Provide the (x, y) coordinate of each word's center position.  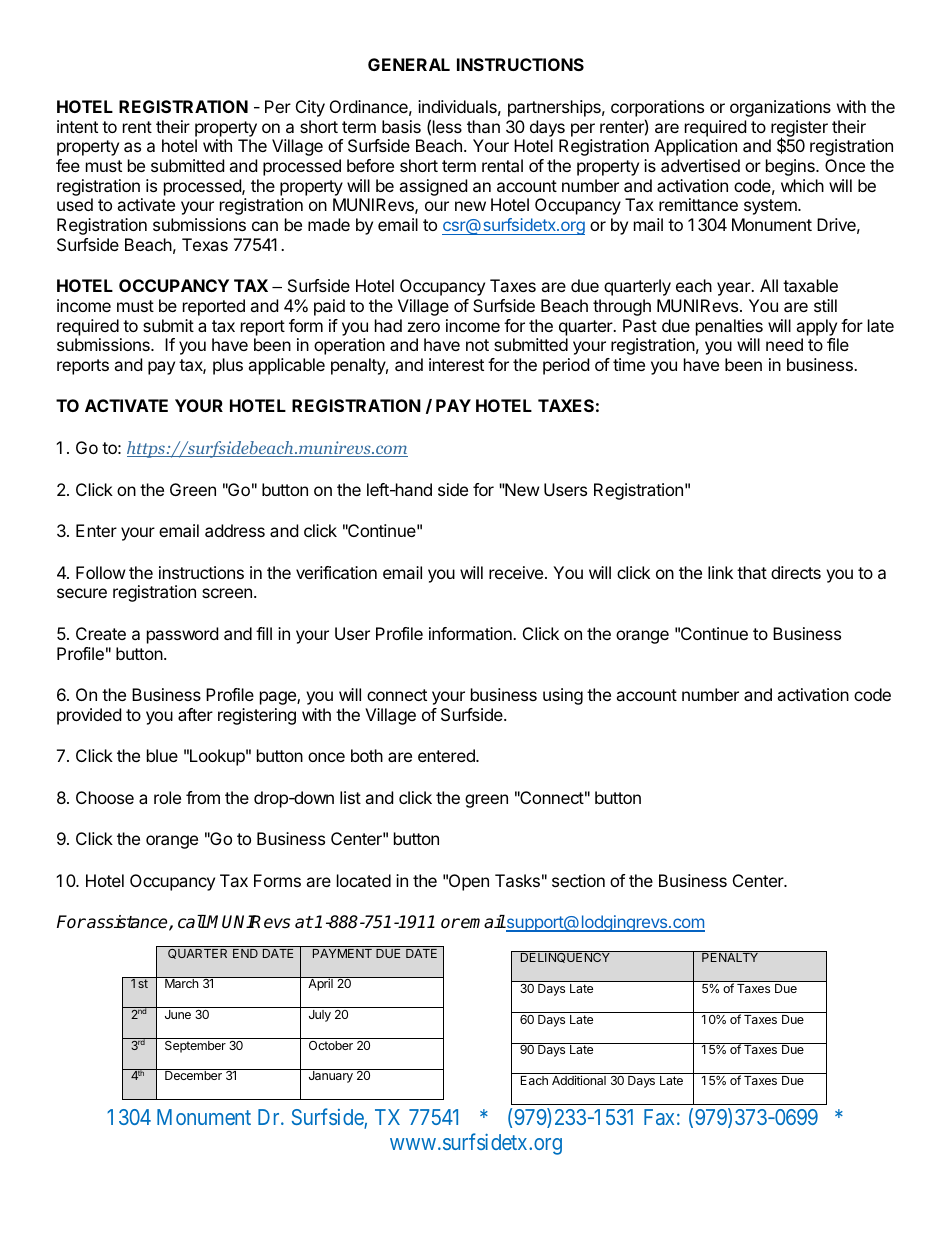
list (350, 797)
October (331, 1045)
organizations (780, 108)
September (195, 1047)
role (167, 797)
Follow (101, 572)
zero (424, 327)
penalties (729, 327)
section (578, 880)
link (720, 572)
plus (228, 366)
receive (516, 572)
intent (77, 126)
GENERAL (409, 64)
